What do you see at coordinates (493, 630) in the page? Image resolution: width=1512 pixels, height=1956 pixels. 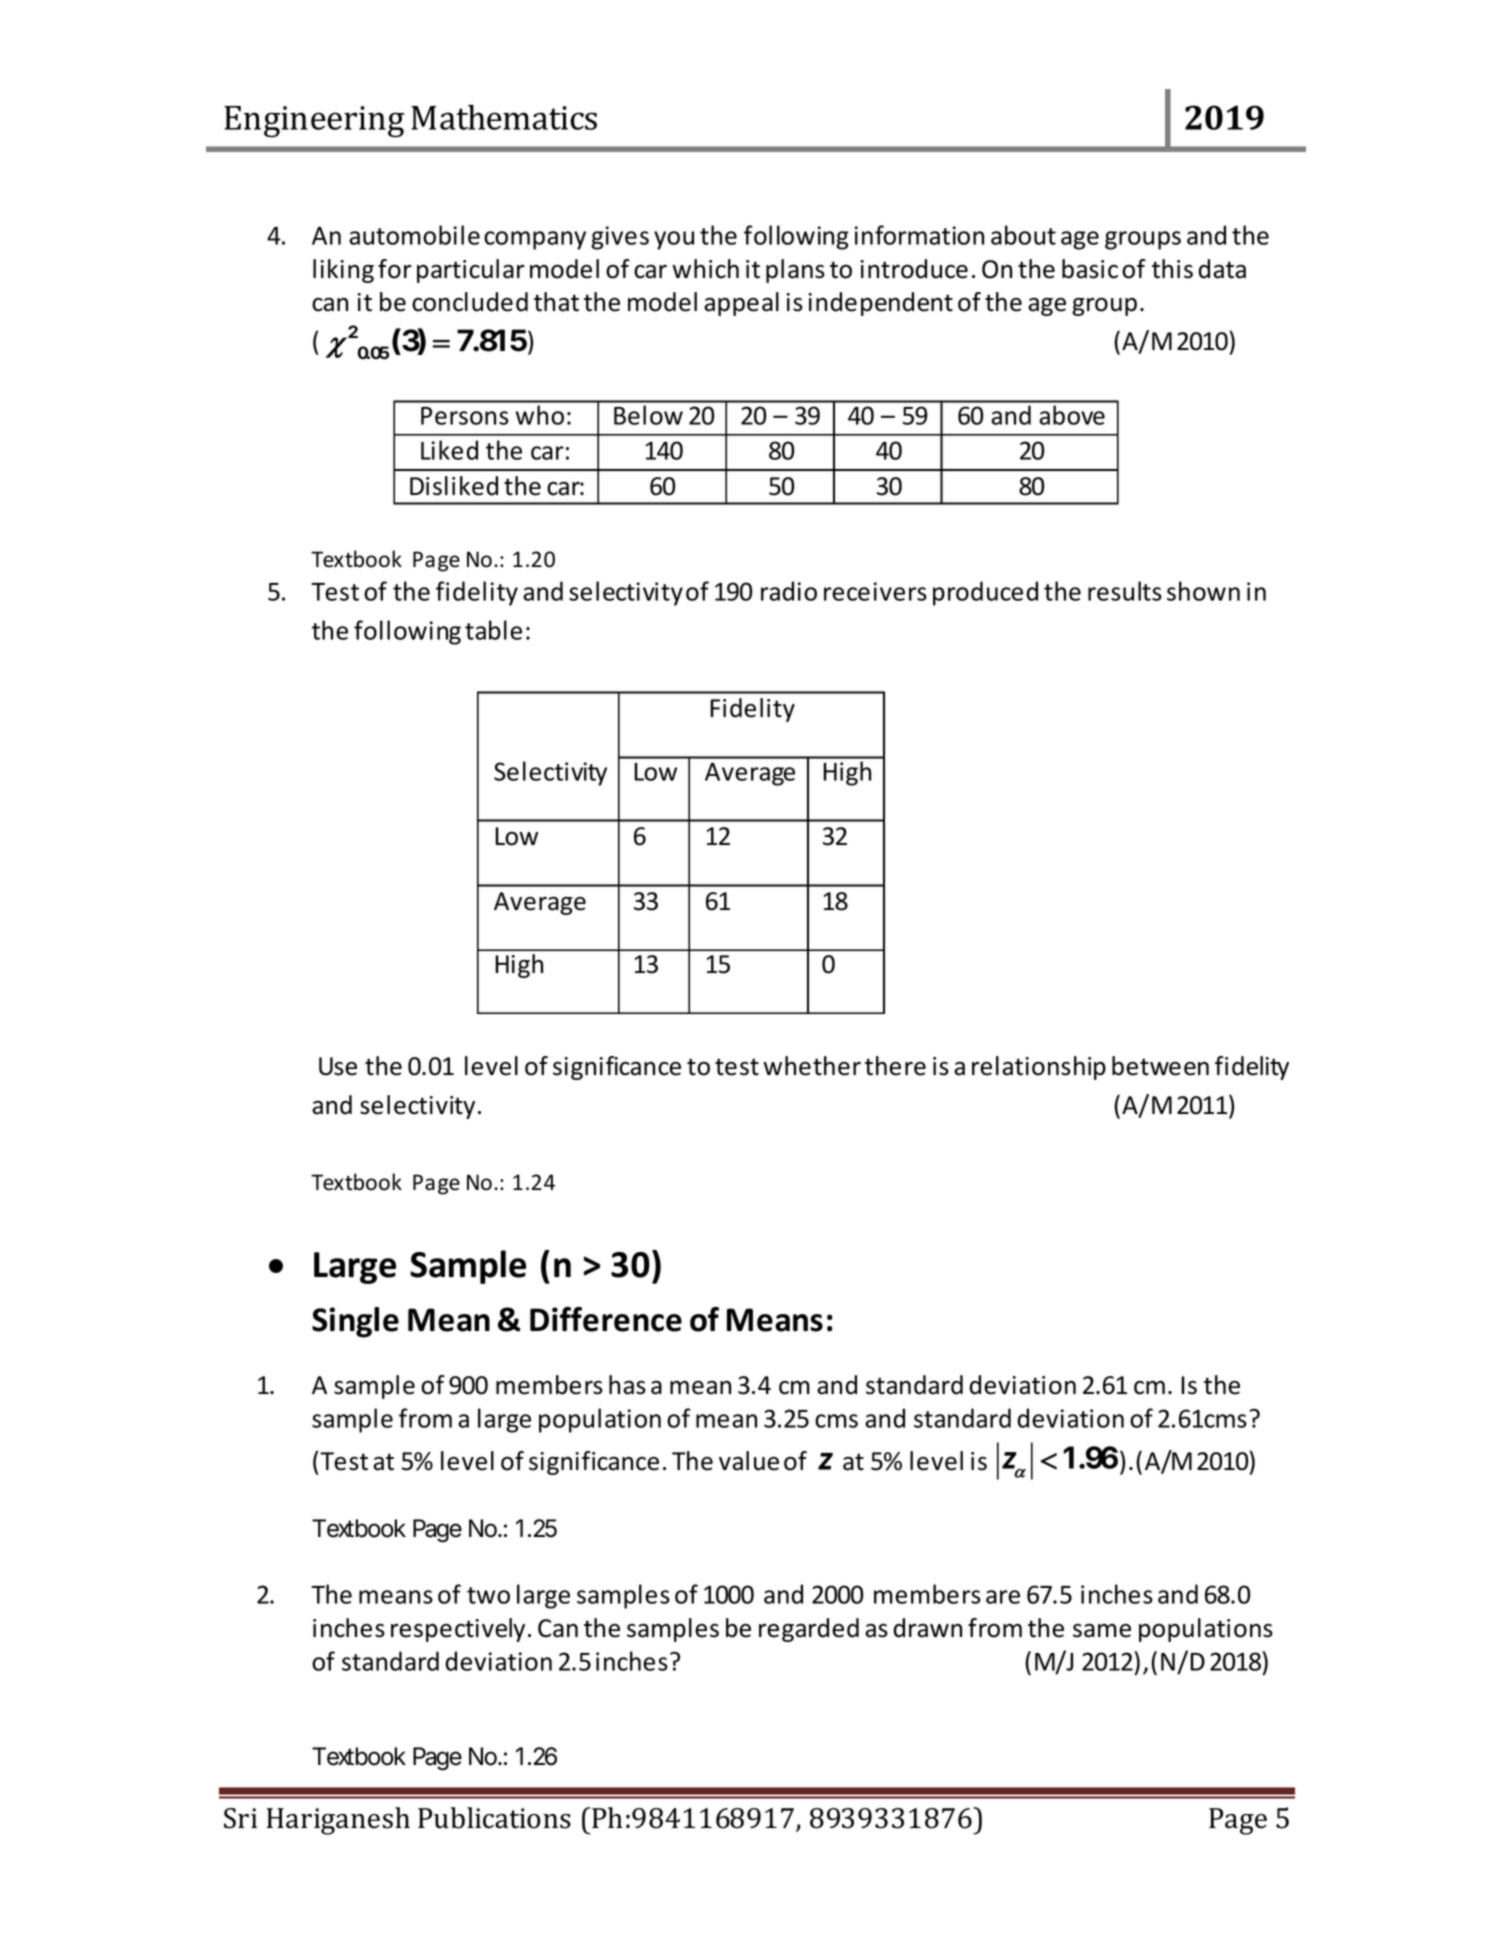 I see `table` at bounding box center [493, 630].
